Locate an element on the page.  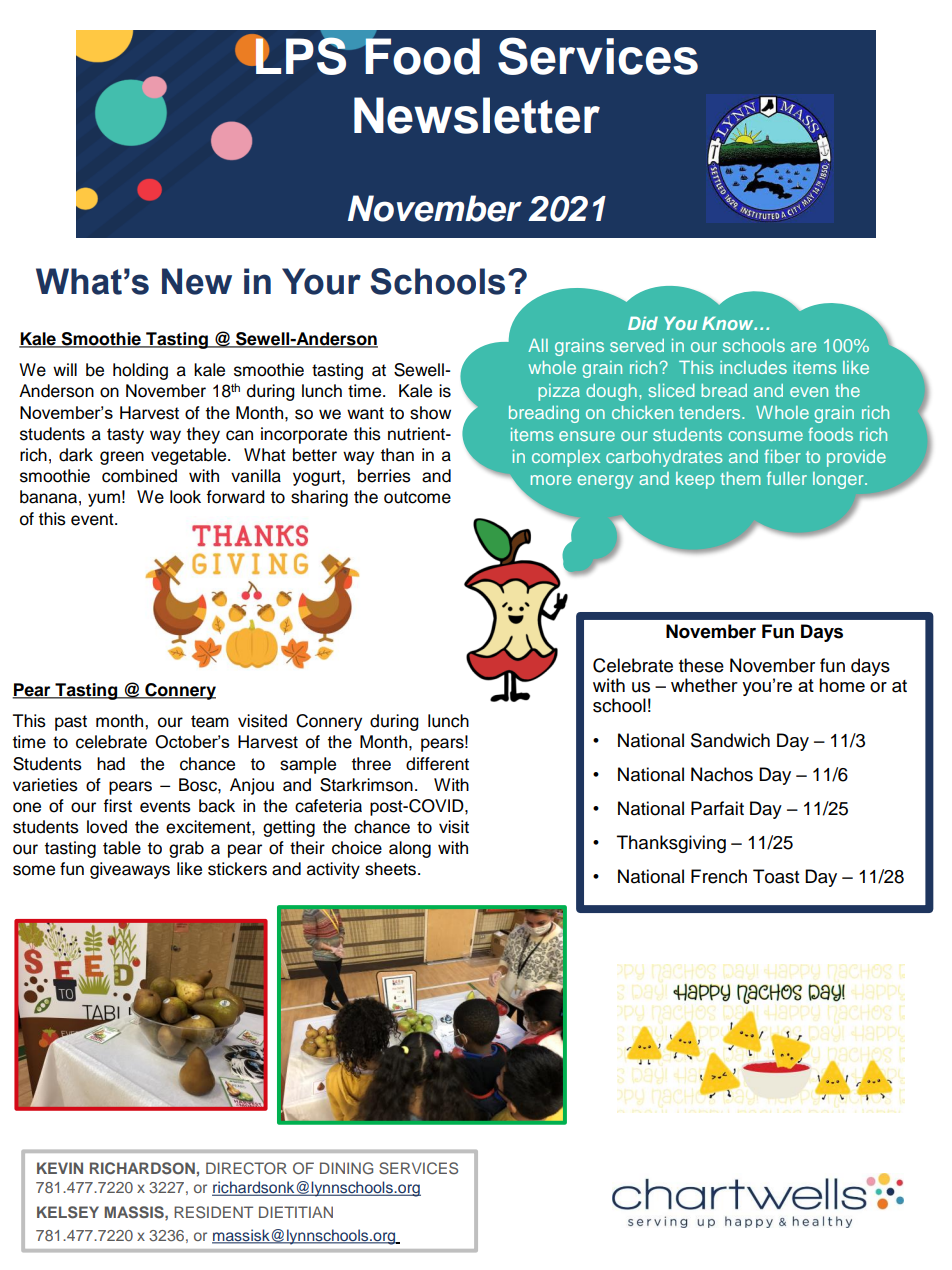
Did is located at coordinates (643, 323).
